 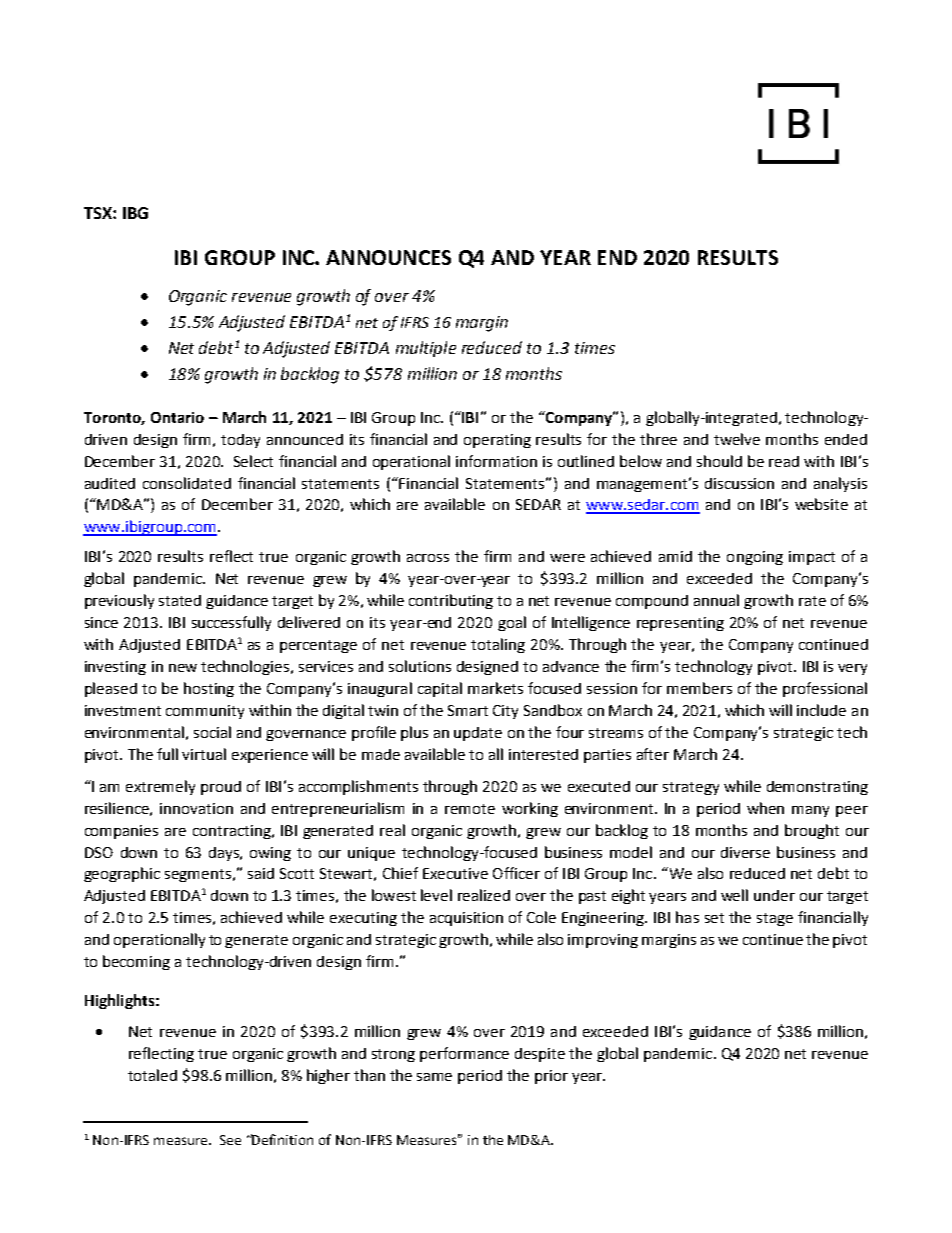 I want to click on operating, so click(x=497, y=441).
